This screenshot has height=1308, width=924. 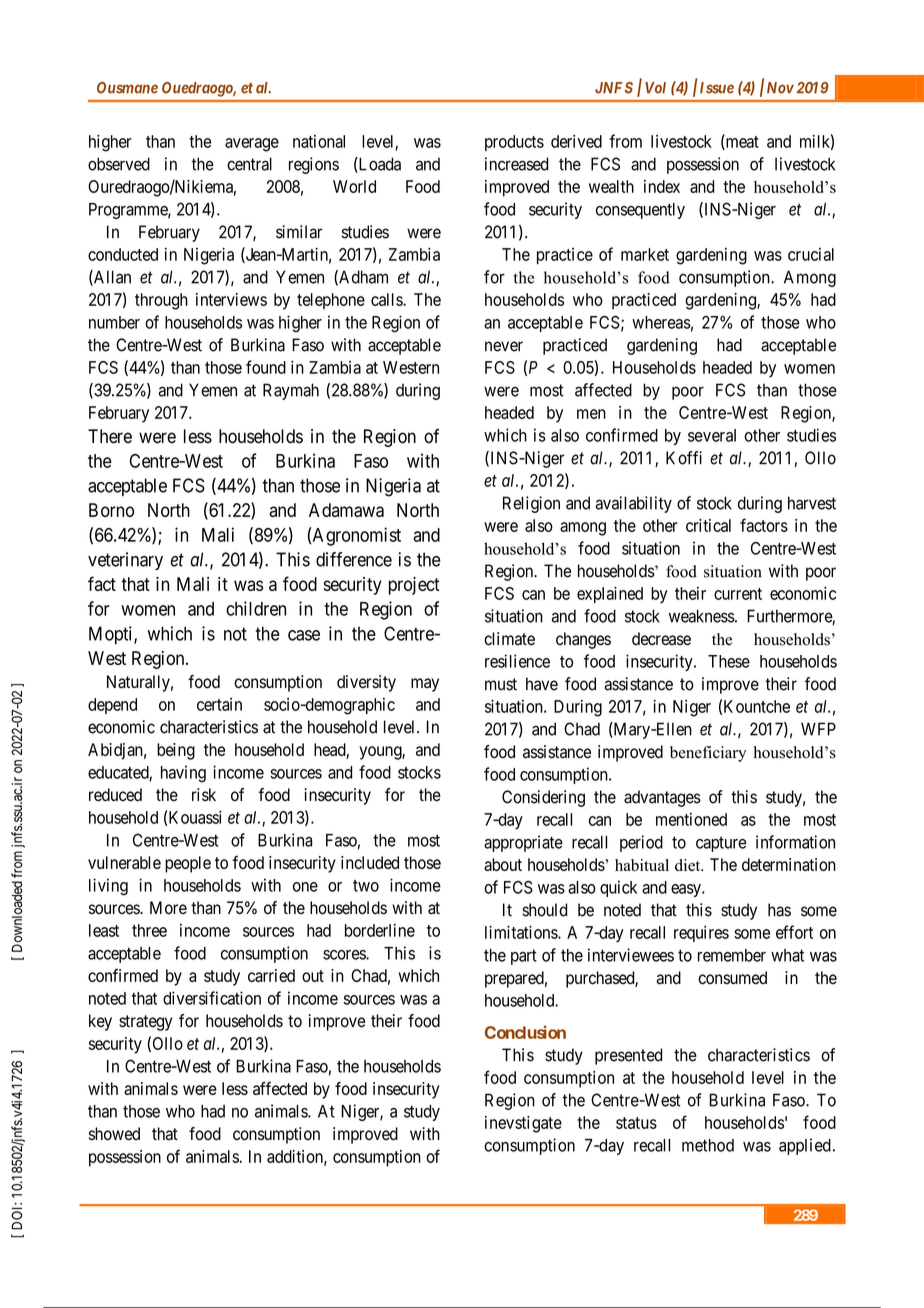 I want to click on average, so click(x=252, y=145).
